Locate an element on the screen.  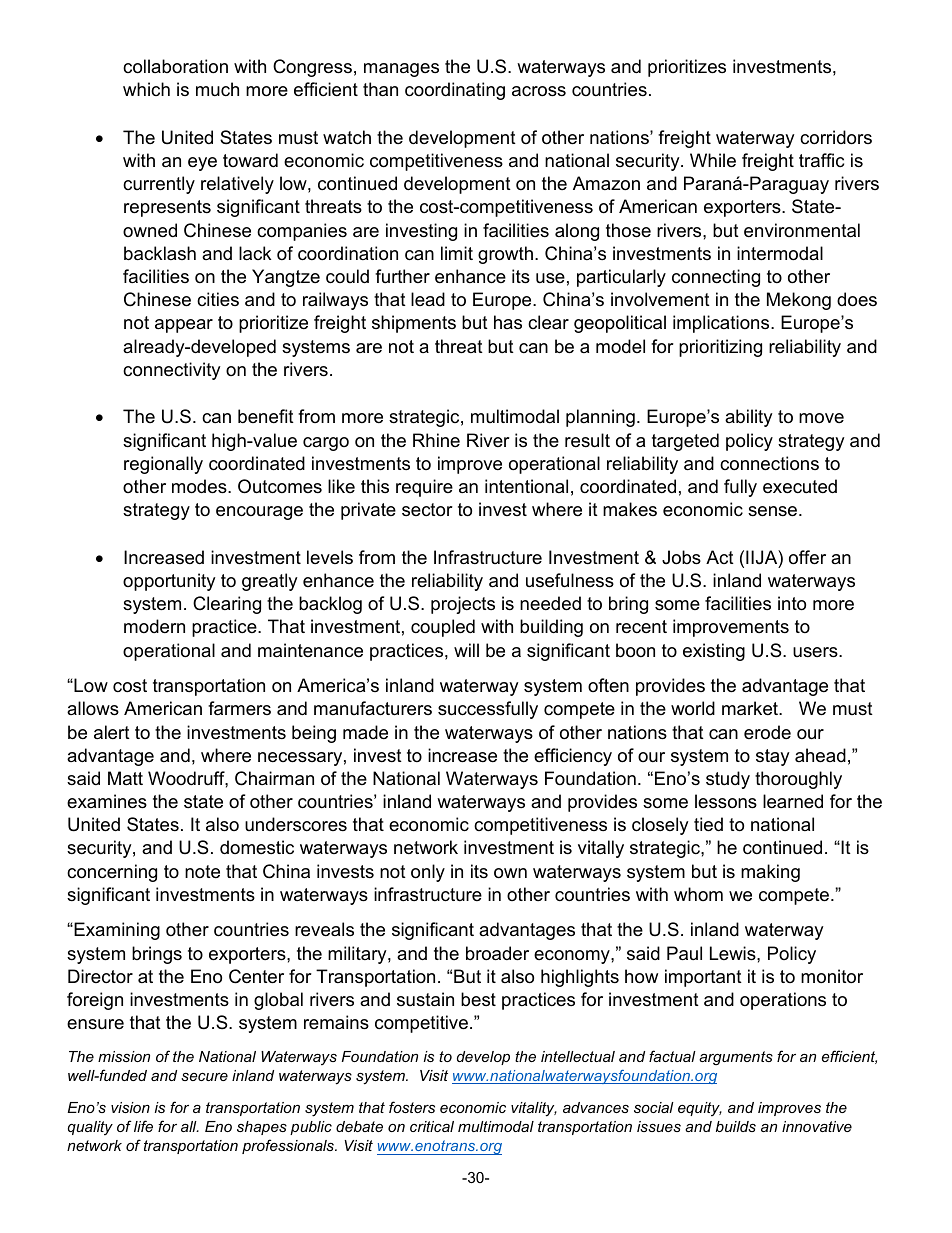
has is located at coordinates (508, 322).
